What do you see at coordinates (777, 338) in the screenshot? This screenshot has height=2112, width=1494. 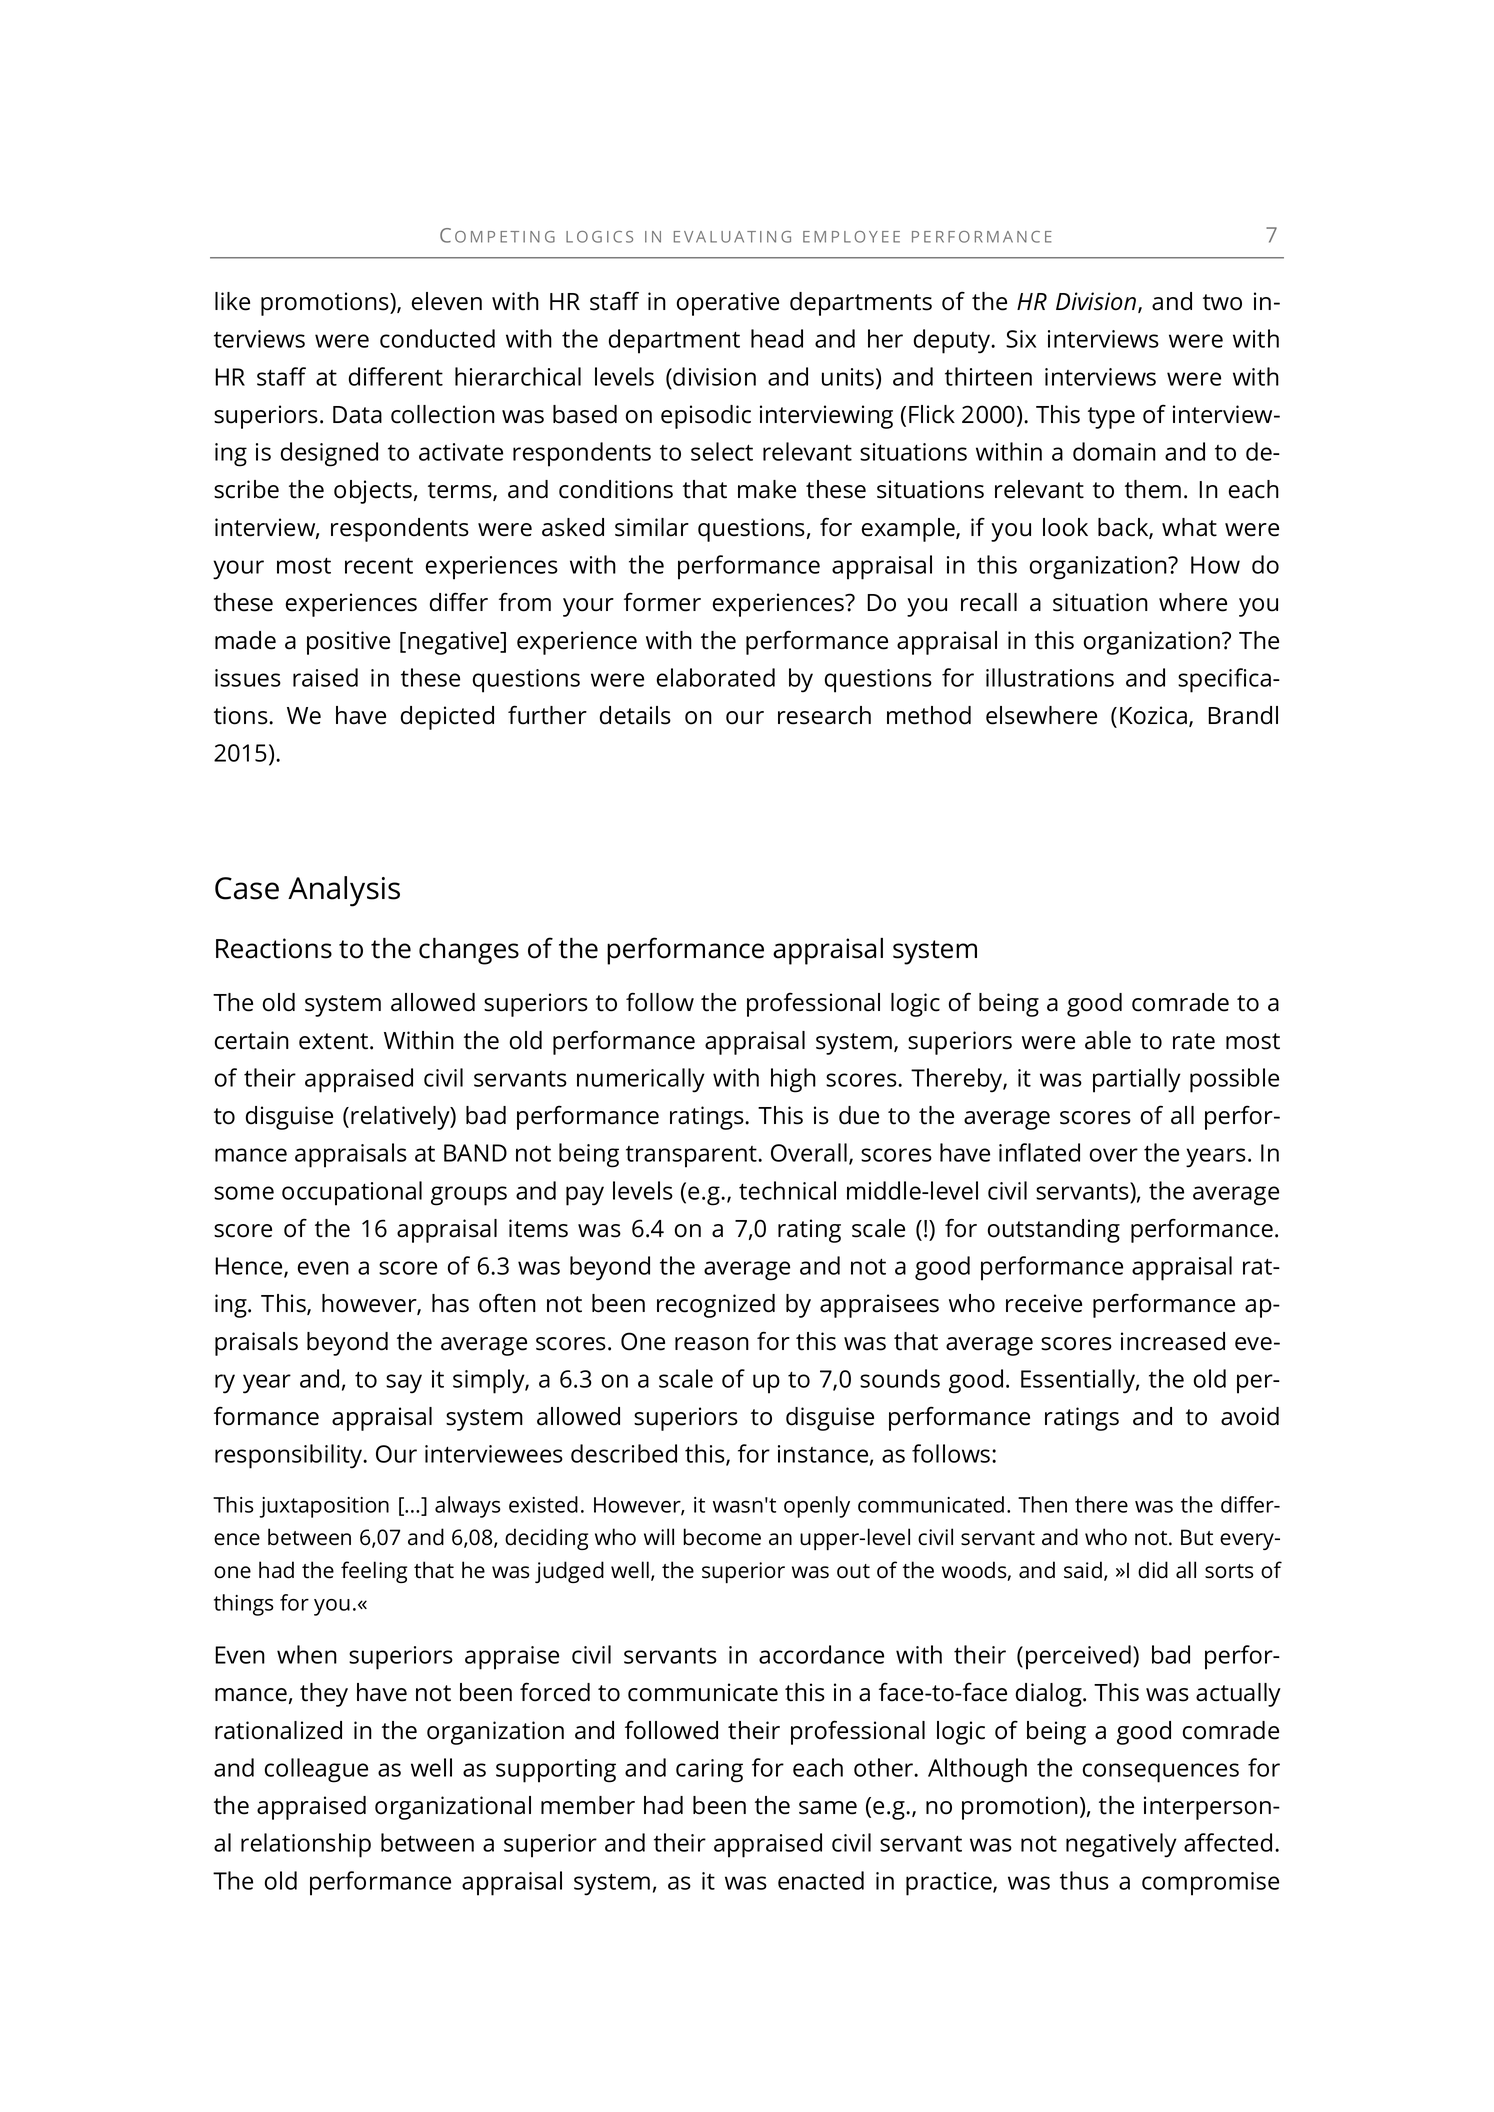 I see `head` at bounding box center [777, 338].
